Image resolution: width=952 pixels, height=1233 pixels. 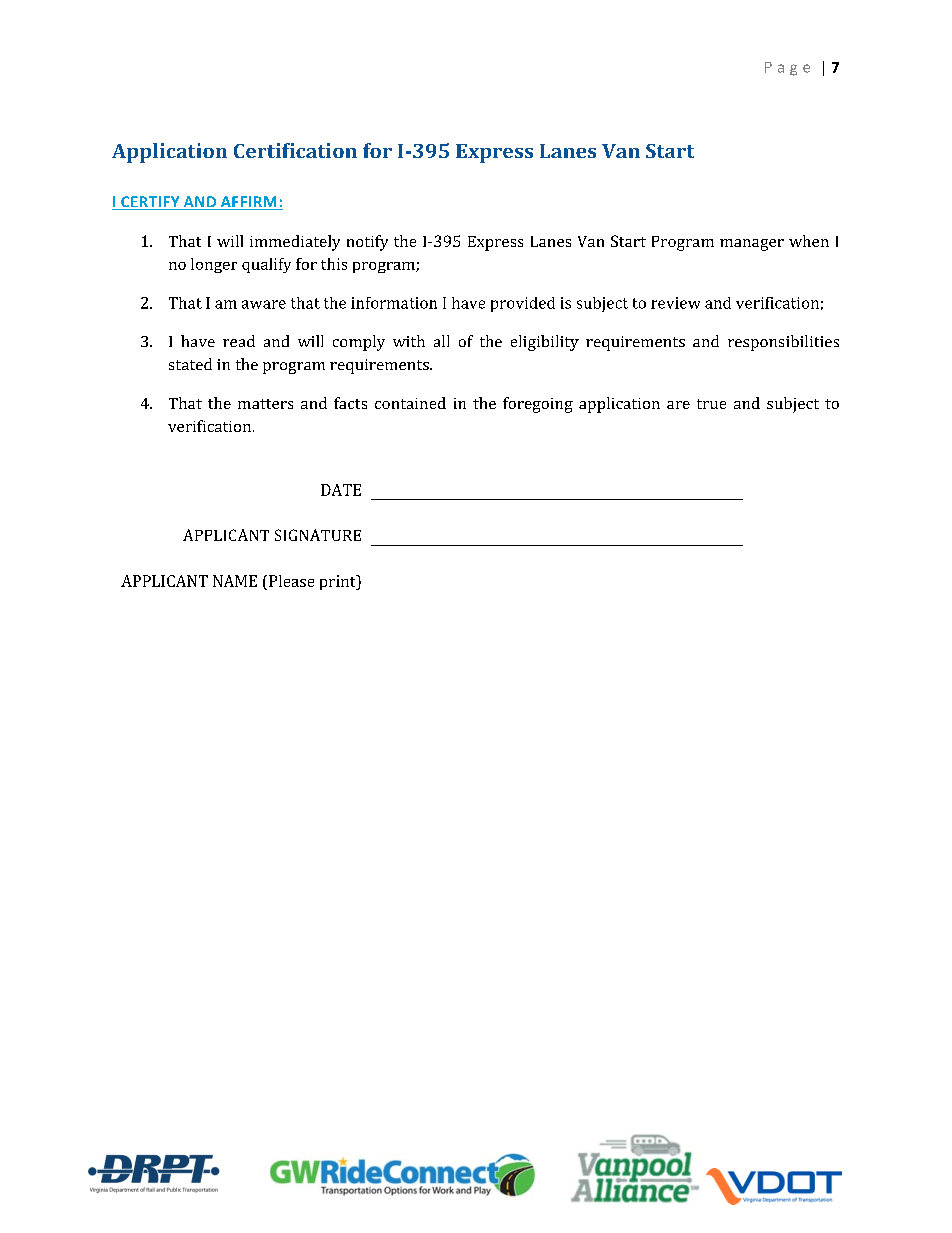 I want to click on NAME, so click(x=235, y=581).
